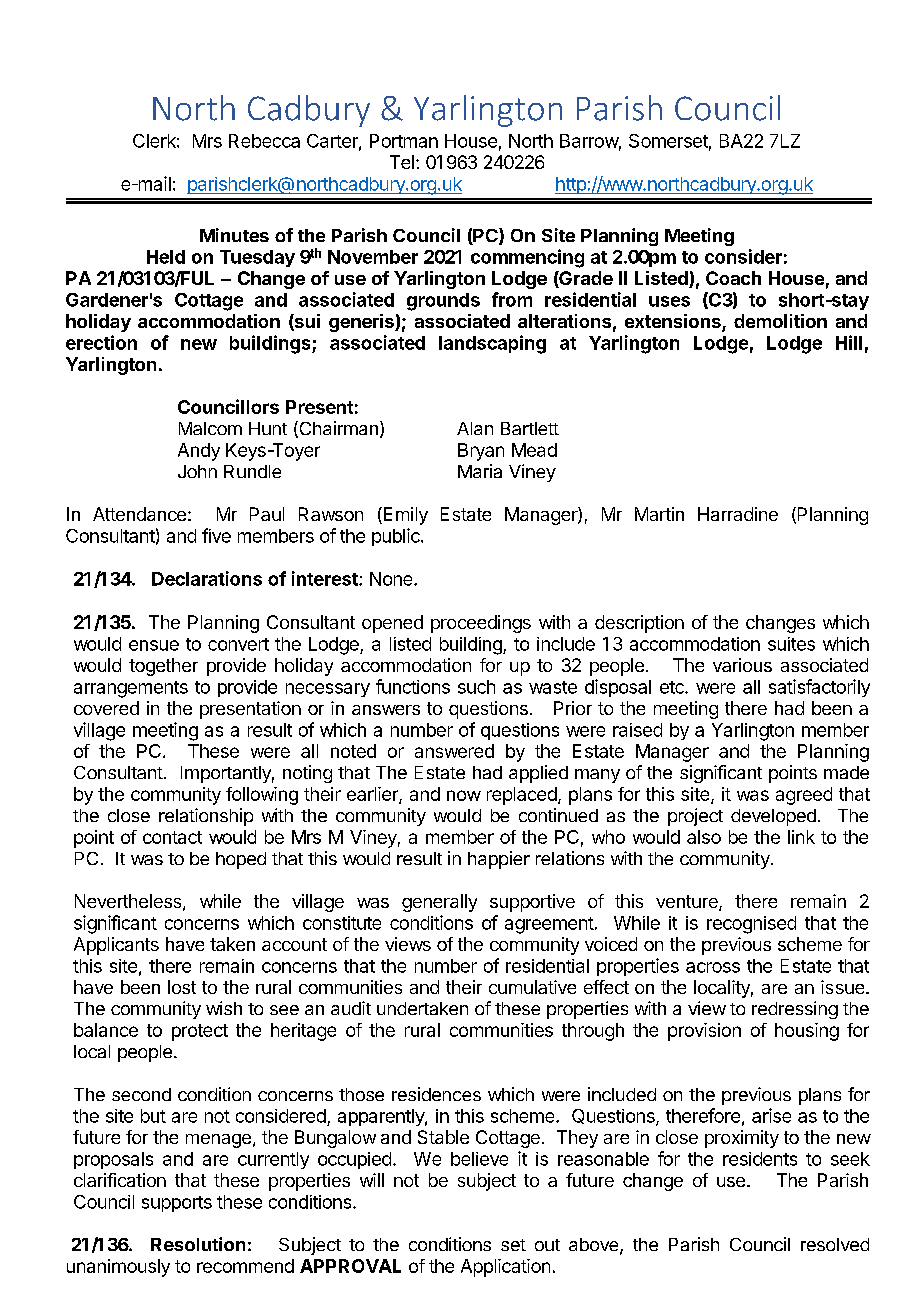  I want to click on cumulative, so click(532, 987).
